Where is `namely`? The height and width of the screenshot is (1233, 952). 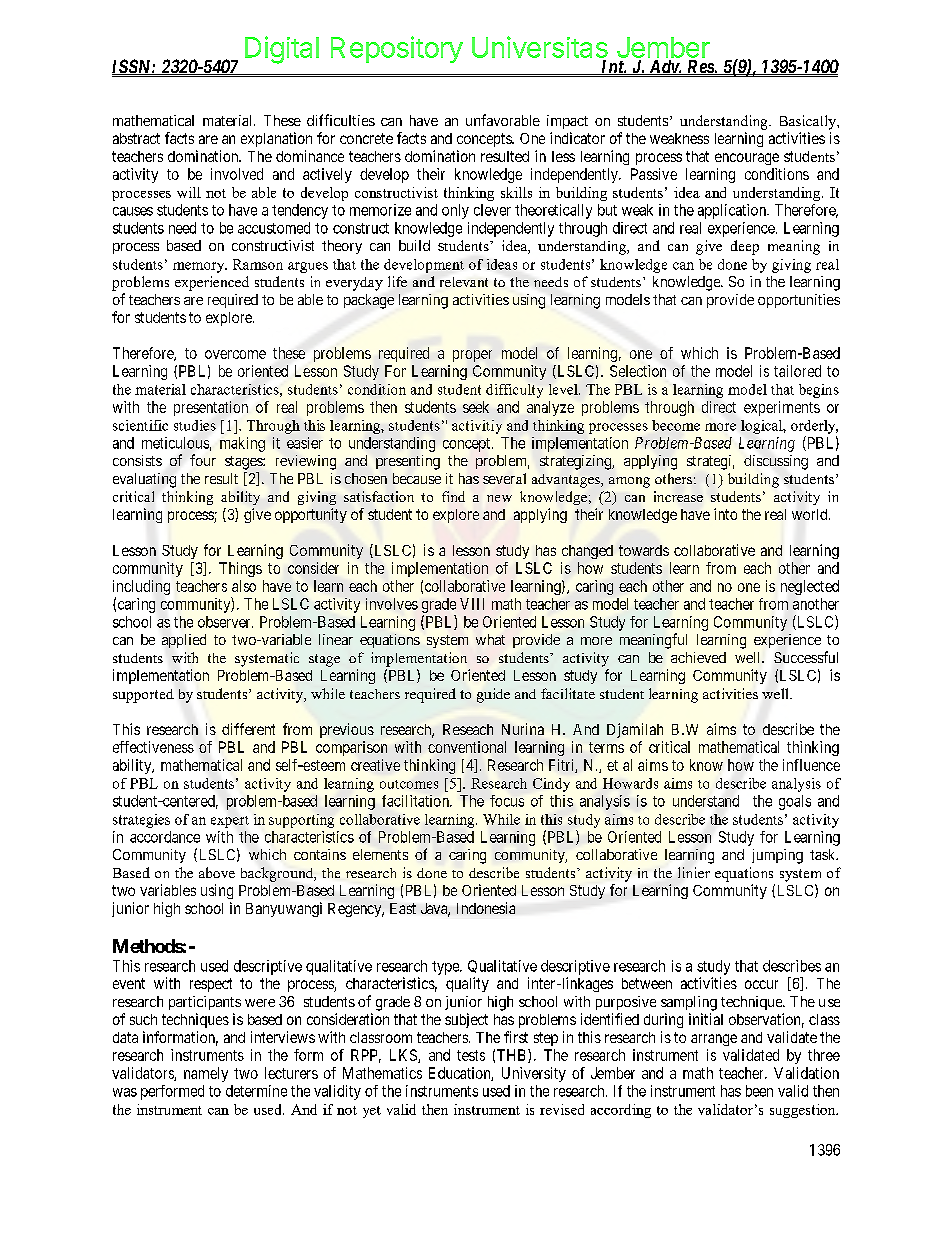
namely is located at coordinates (206, 1074).
